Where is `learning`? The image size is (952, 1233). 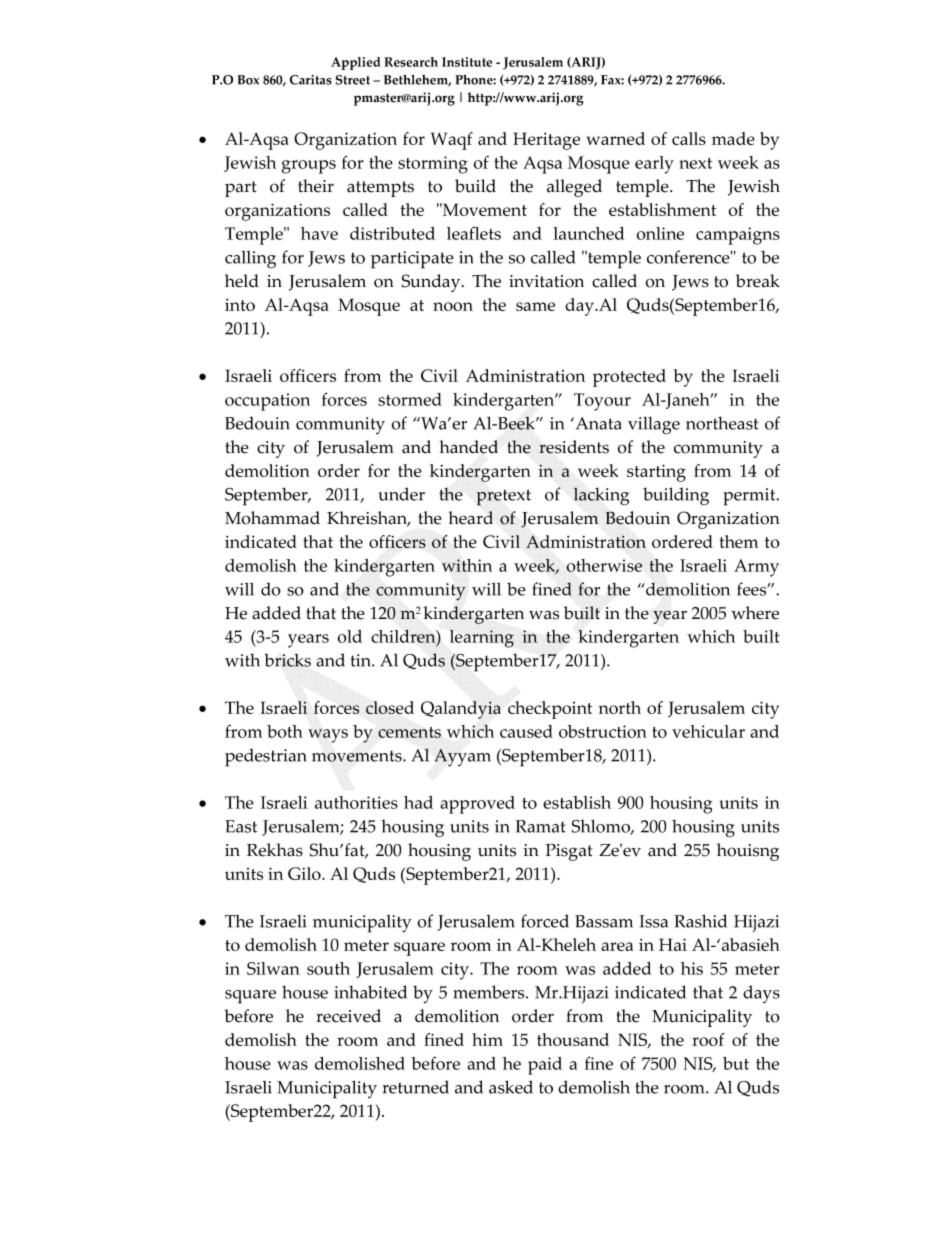
learning is located at coordinates (482, 639).
